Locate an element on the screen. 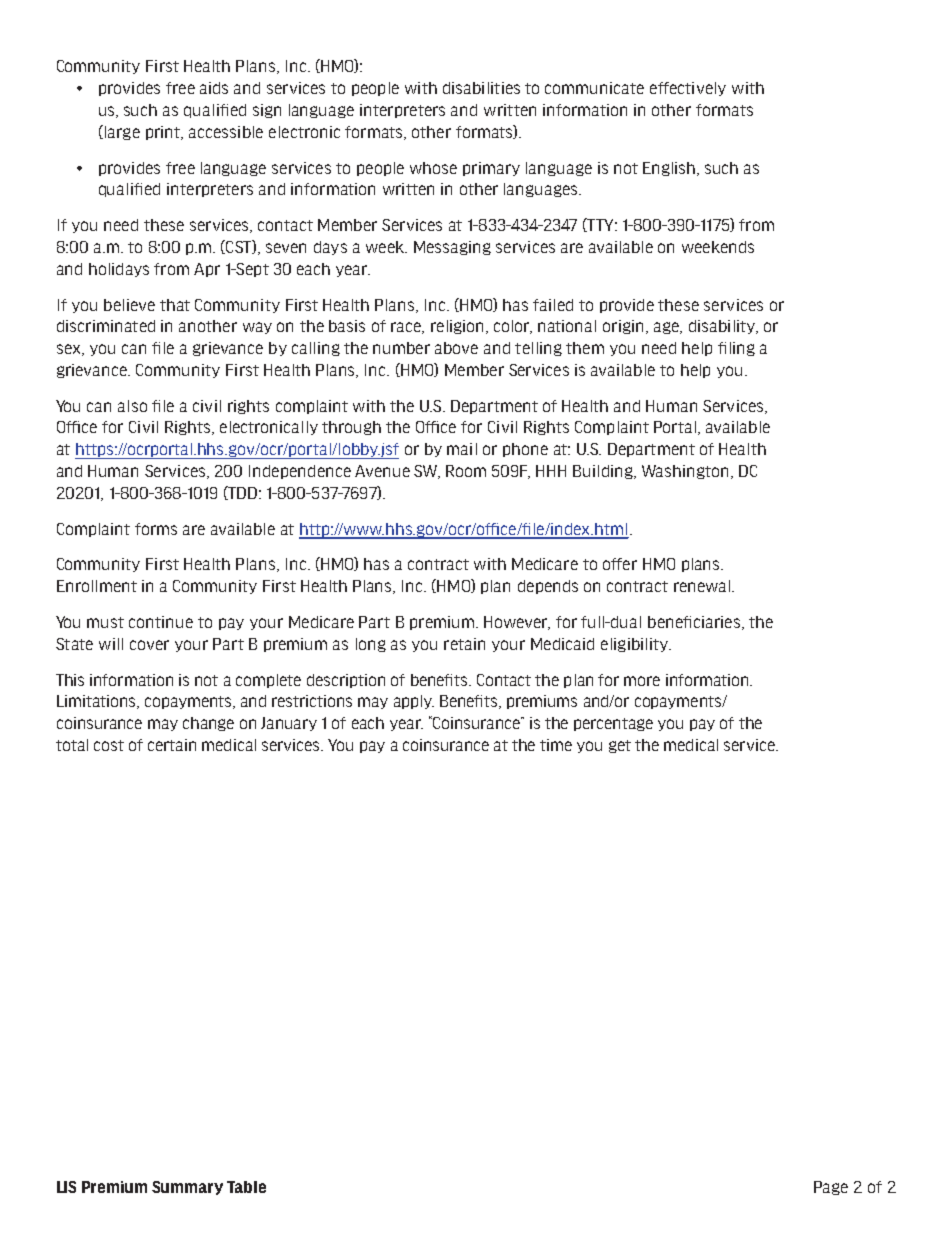 The image size is (952, 1233). disabilities is located at coordinates (481, 88).
